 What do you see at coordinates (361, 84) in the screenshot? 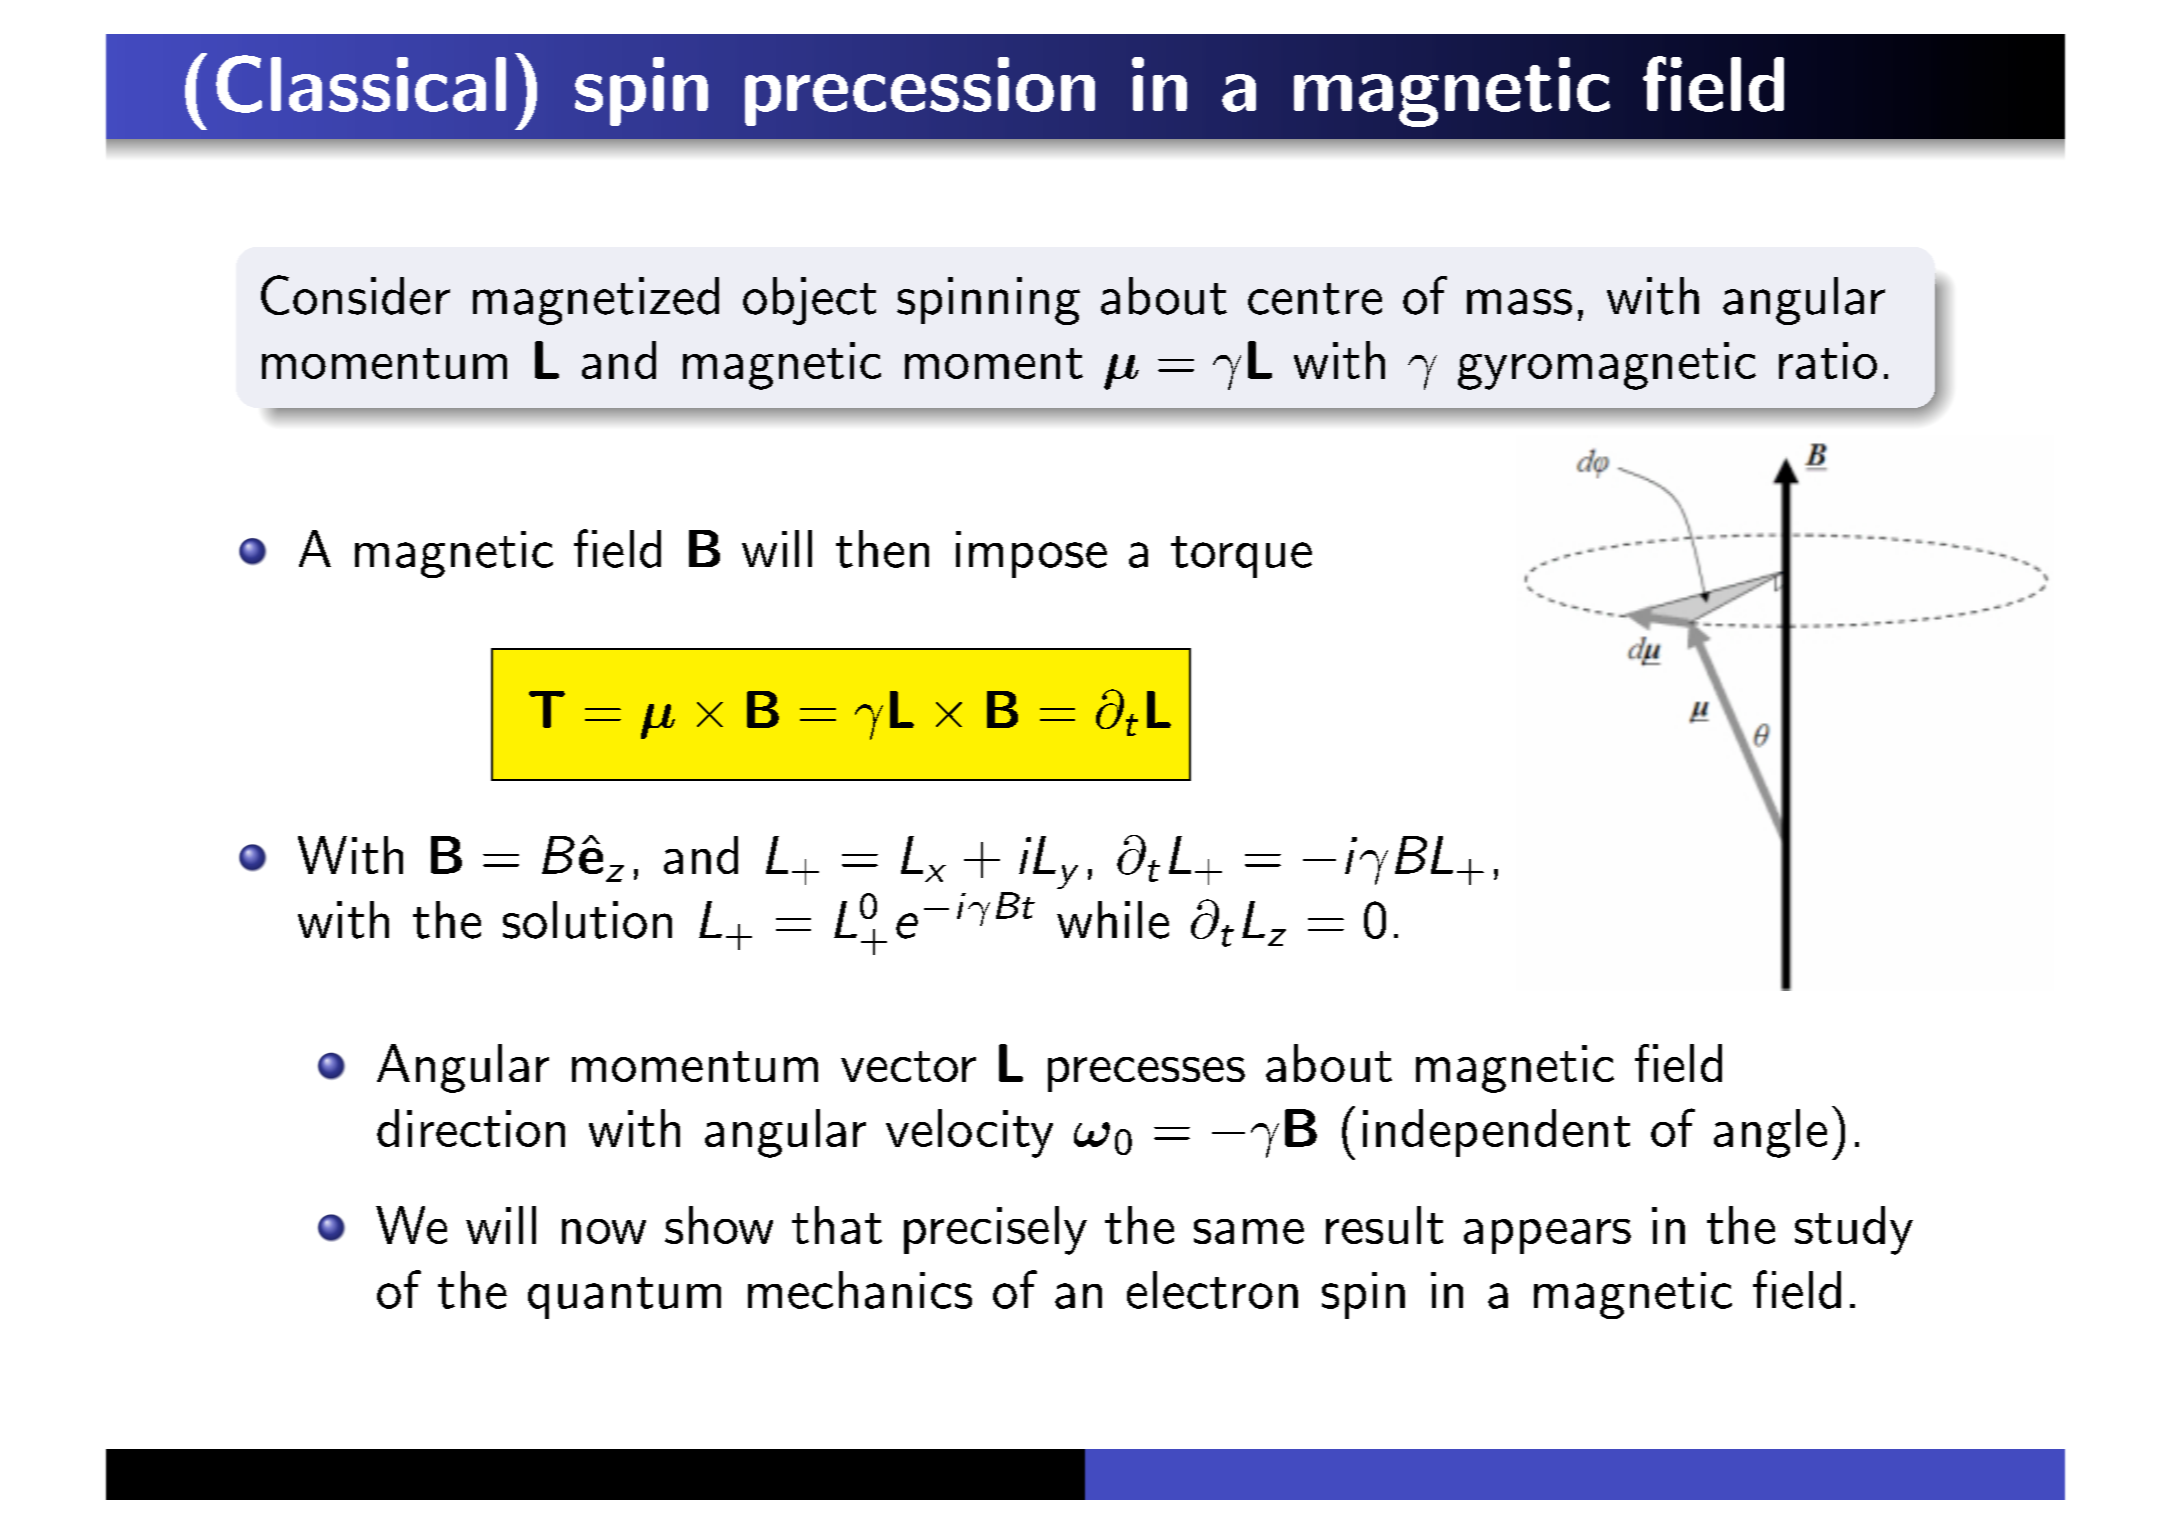
I see `Classical` at bounding box center [361, 84].
